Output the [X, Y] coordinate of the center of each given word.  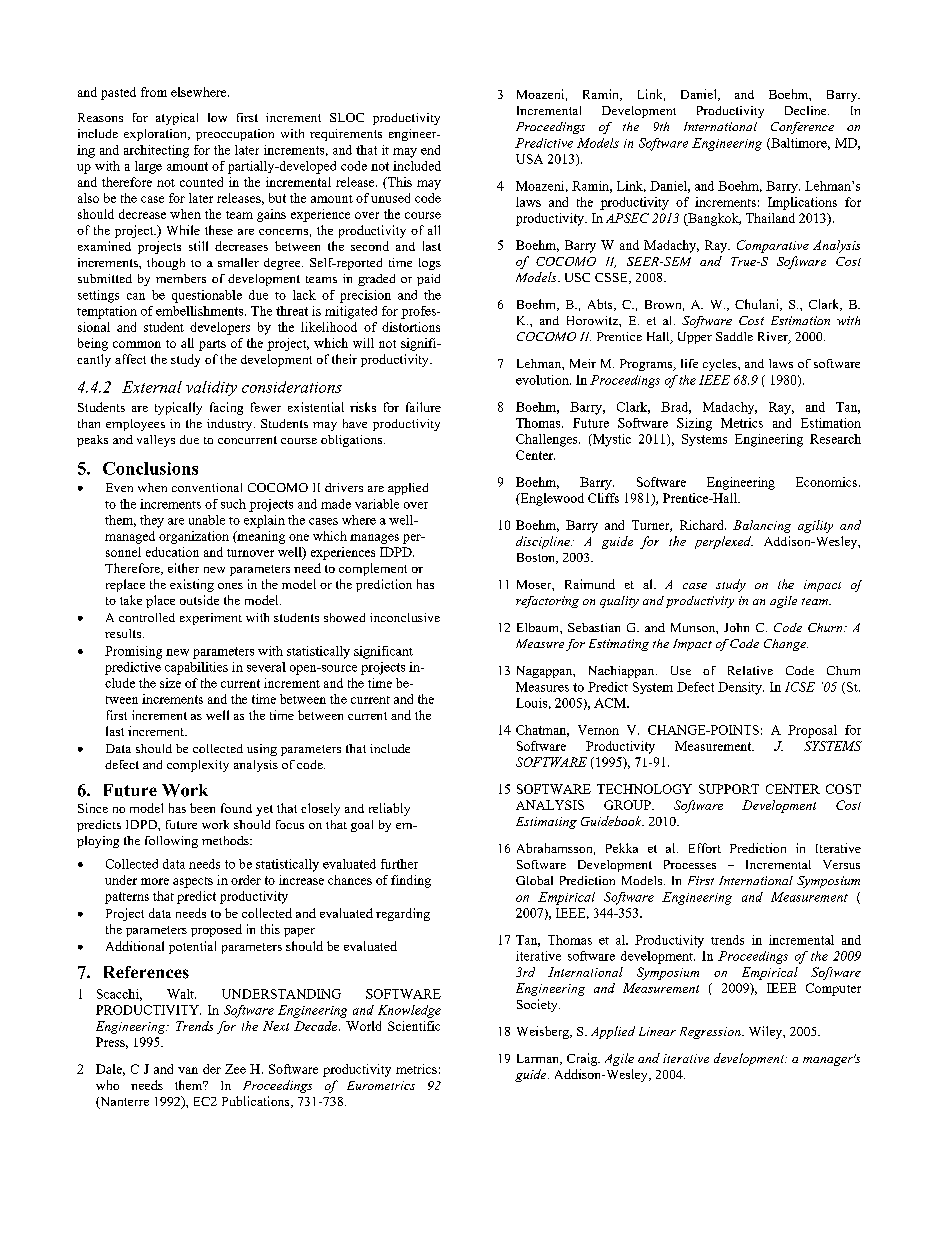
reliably [389, 809]
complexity [198, 766]
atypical [177, 119]
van [188, 1070]
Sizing [694, 424]
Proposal [812, 731]
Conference [802, 128]
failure [423, 407]
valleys [156, 441]
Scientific [414, 1026]
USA [529, 159]
